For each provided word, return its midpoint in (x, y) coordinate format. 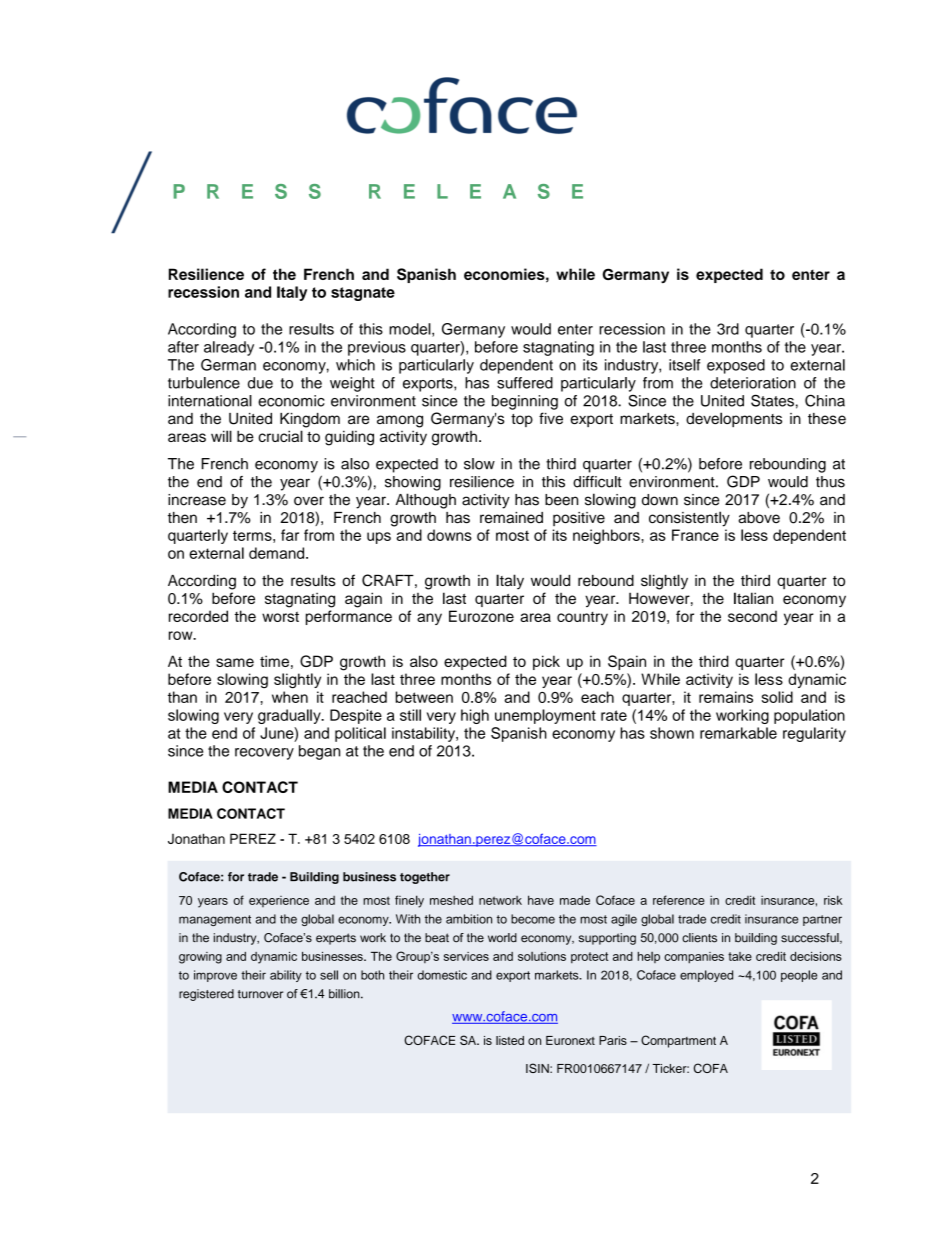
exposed (736, 366)
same (235, 662)
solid (777, 697)
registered (206, 995)
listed (510, 1040)
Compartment (678, 1041)
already (229, 348)
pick (546, 662)
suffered (525, 383)
